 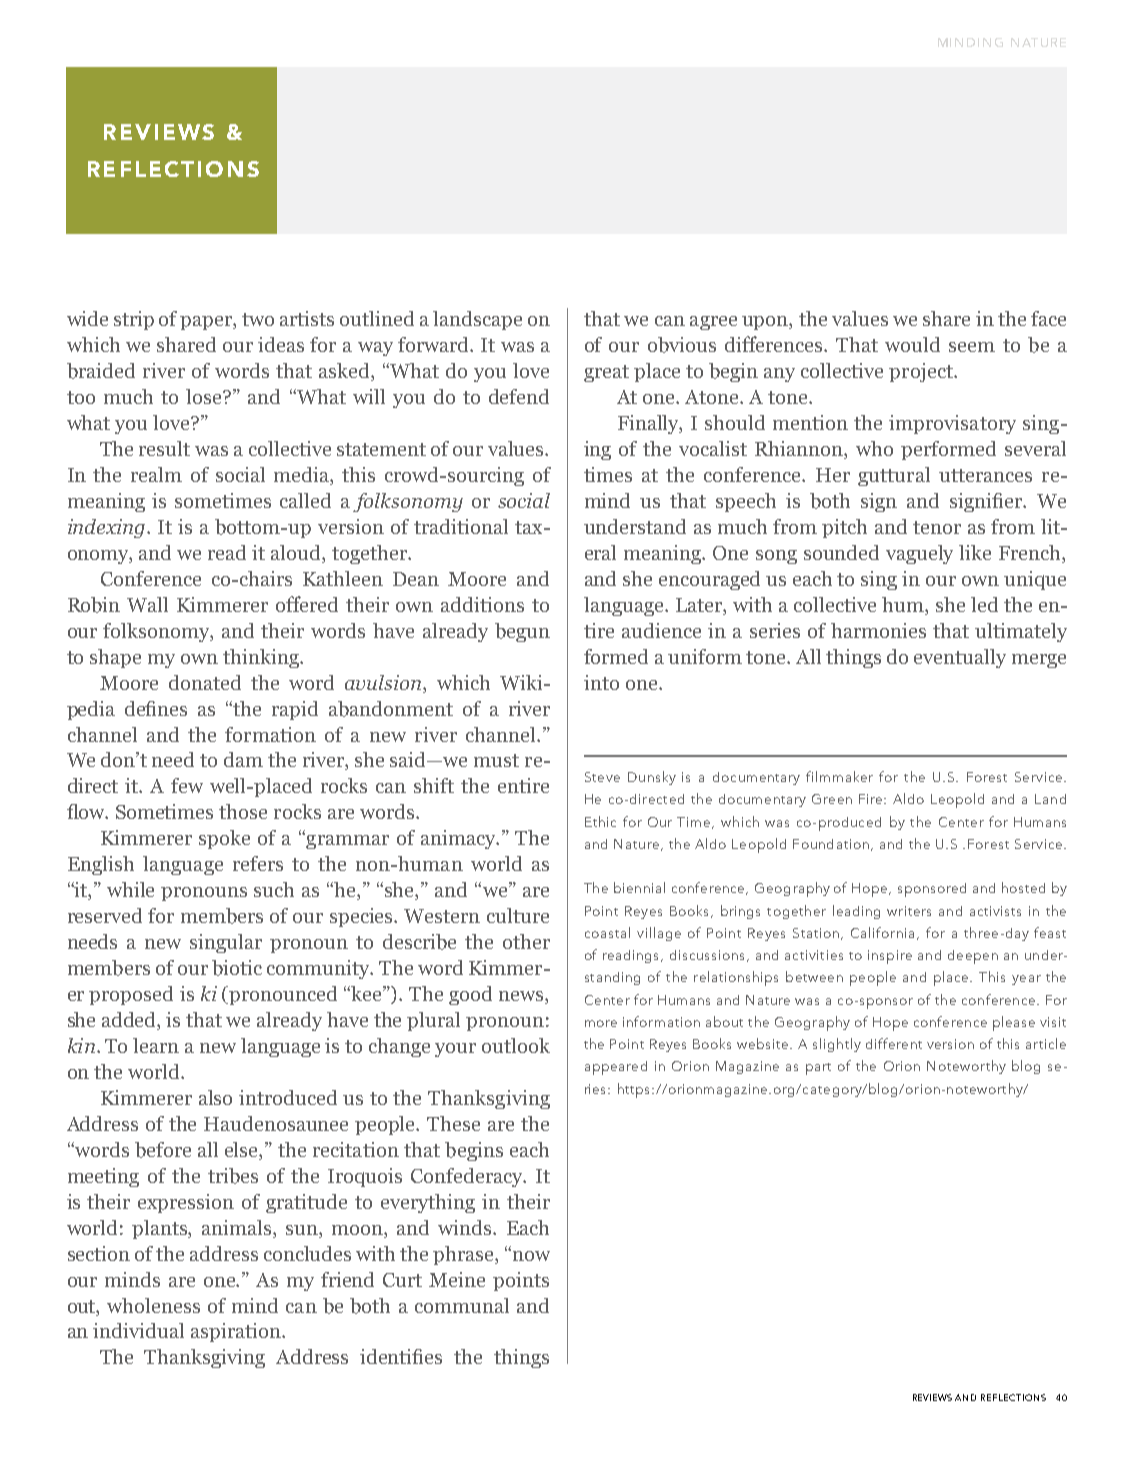 I want to click on news, so click(x=522, y=997).
